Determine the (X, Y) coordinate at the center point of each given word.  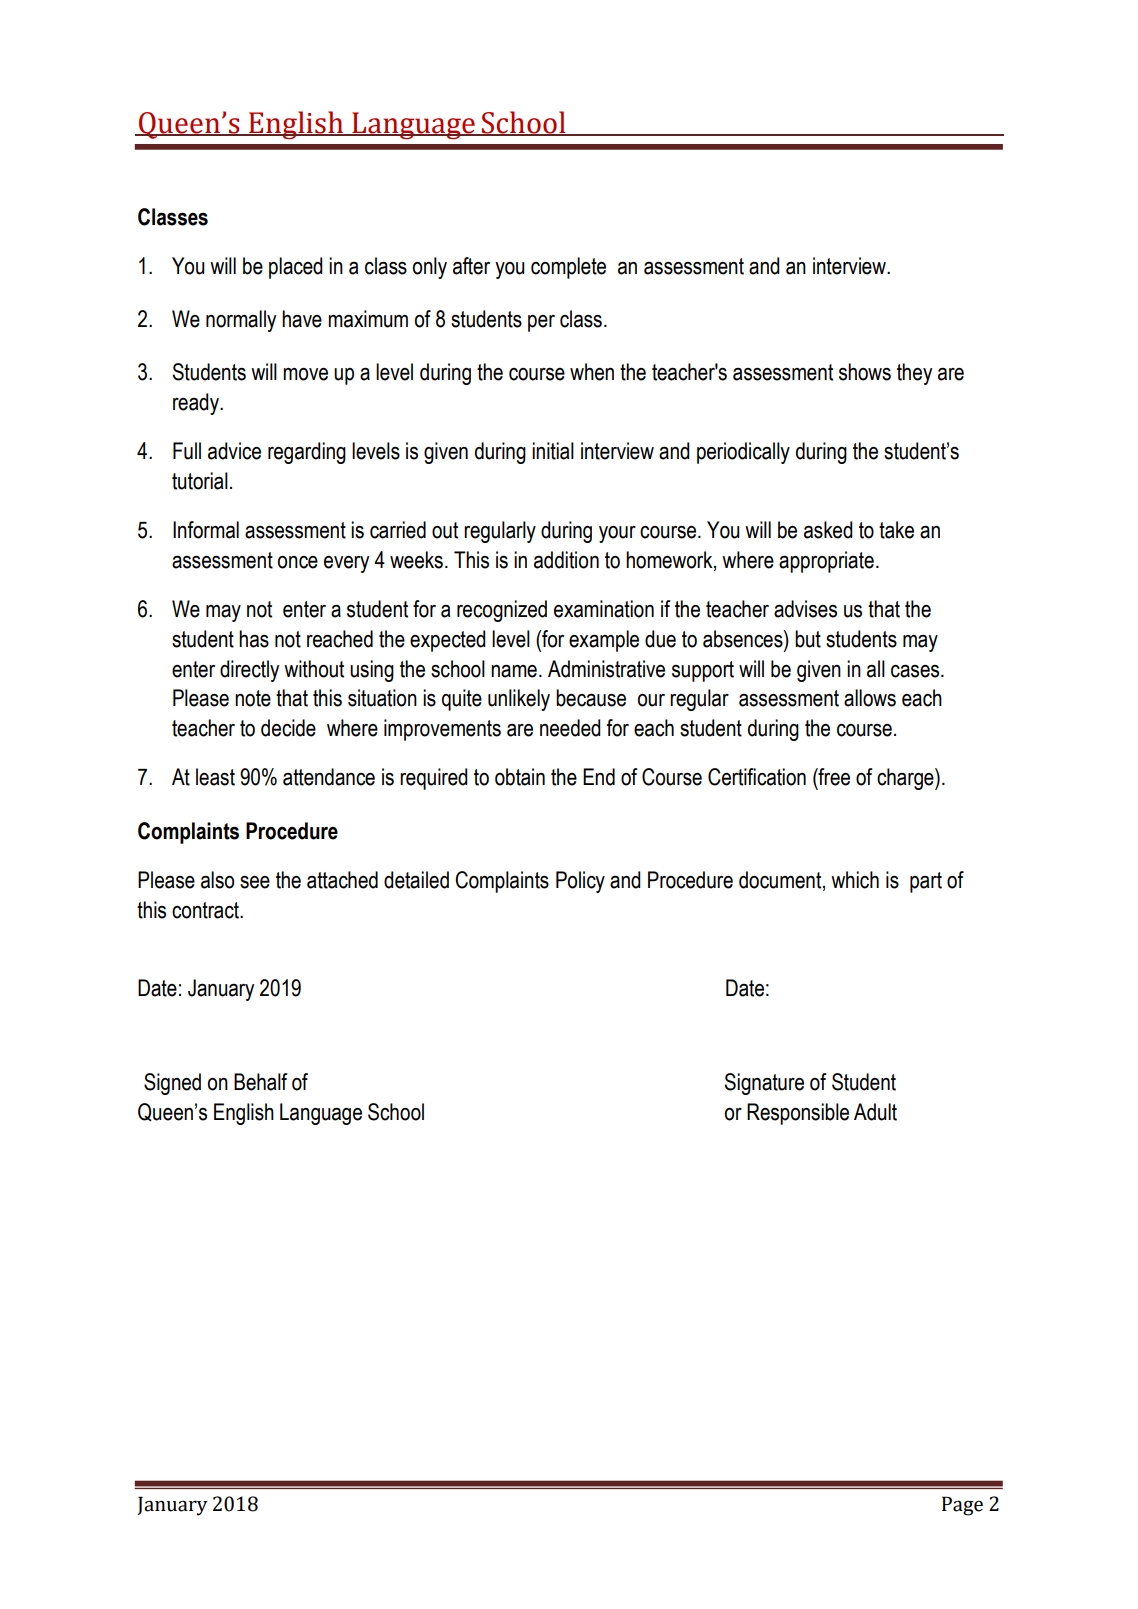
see (255, 882)
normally (241, 321)
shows (865, 372)
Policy (580, 882)
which (855, 880)
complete (568, 268)
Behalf (260, 1082)
